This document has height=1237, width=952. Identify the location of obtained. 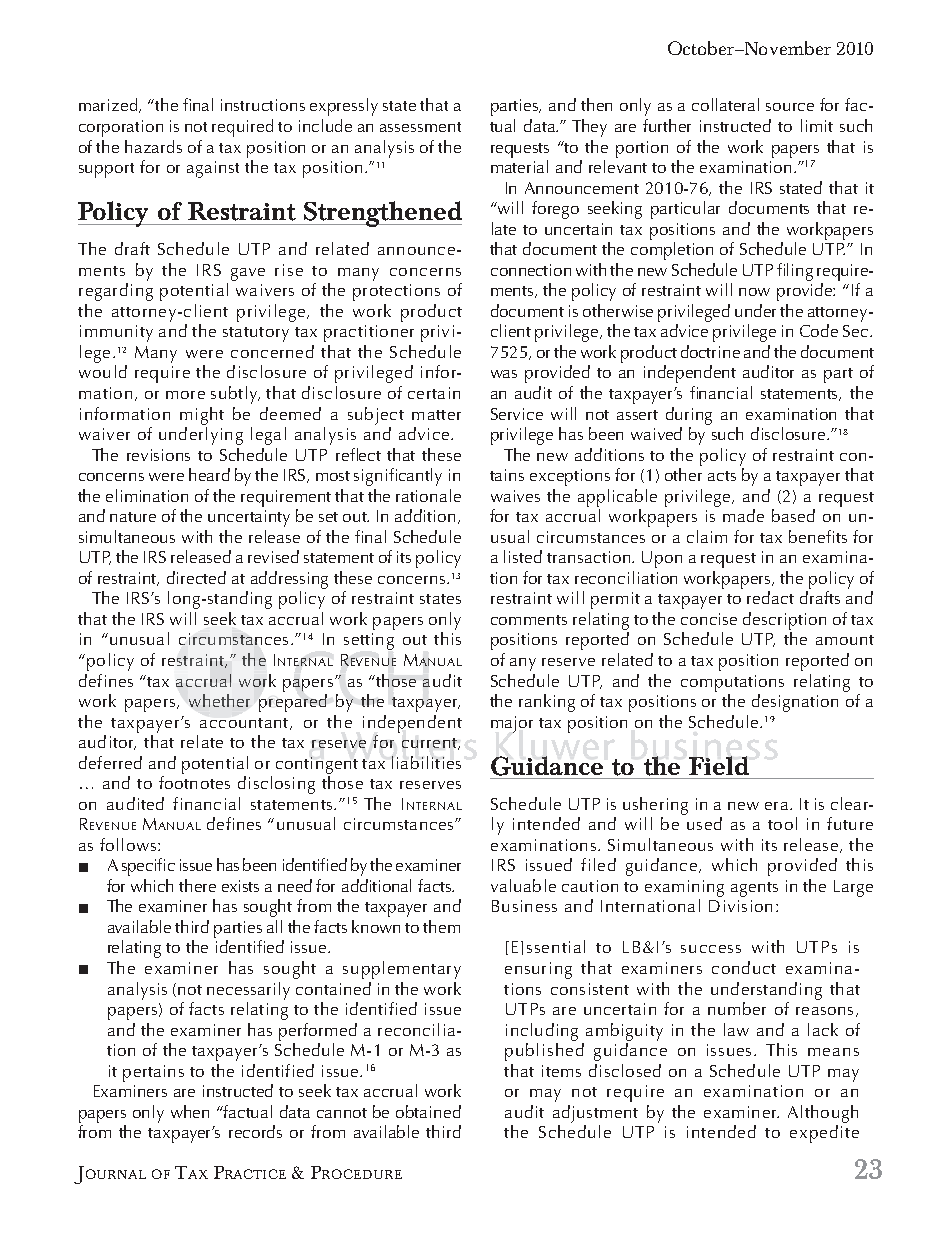
(428, 1111).
